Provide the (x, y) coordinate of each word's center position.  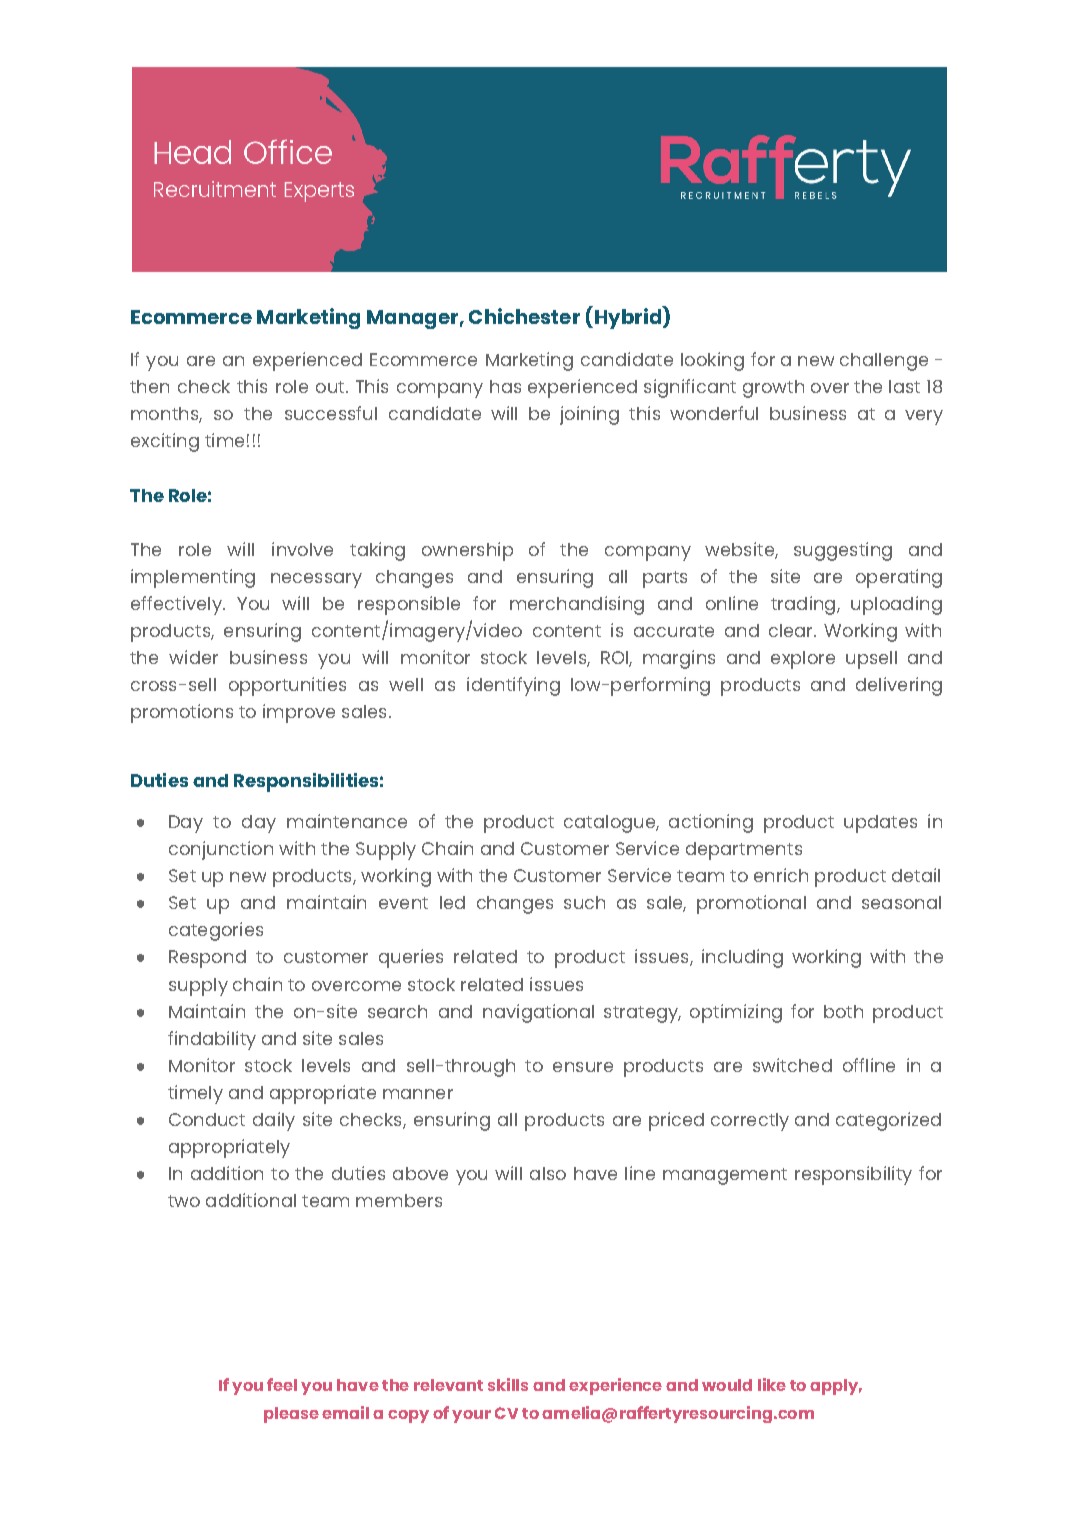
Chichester (524, 316)
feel (282, 1384)
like (772, 1384)
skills (508, 1384)
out (331, 387)
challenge (884, 362)
